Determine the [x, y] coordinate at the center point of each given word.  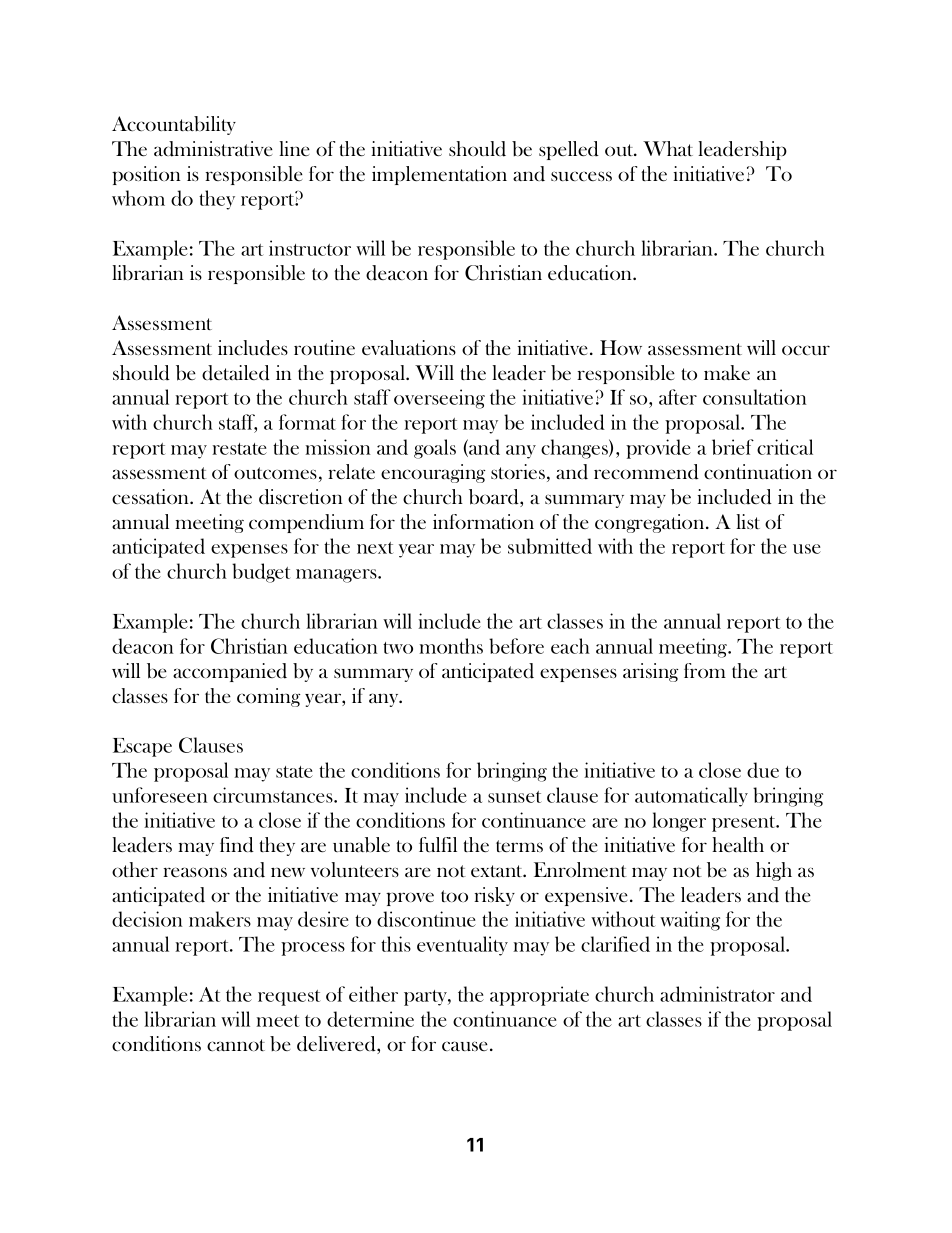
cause [465, 1046]
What [668, 148]
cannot [236, 1045]
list [748, 521]
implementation [439, 175]
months [451, 646]
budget [261, 573]
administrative [213, 149]
